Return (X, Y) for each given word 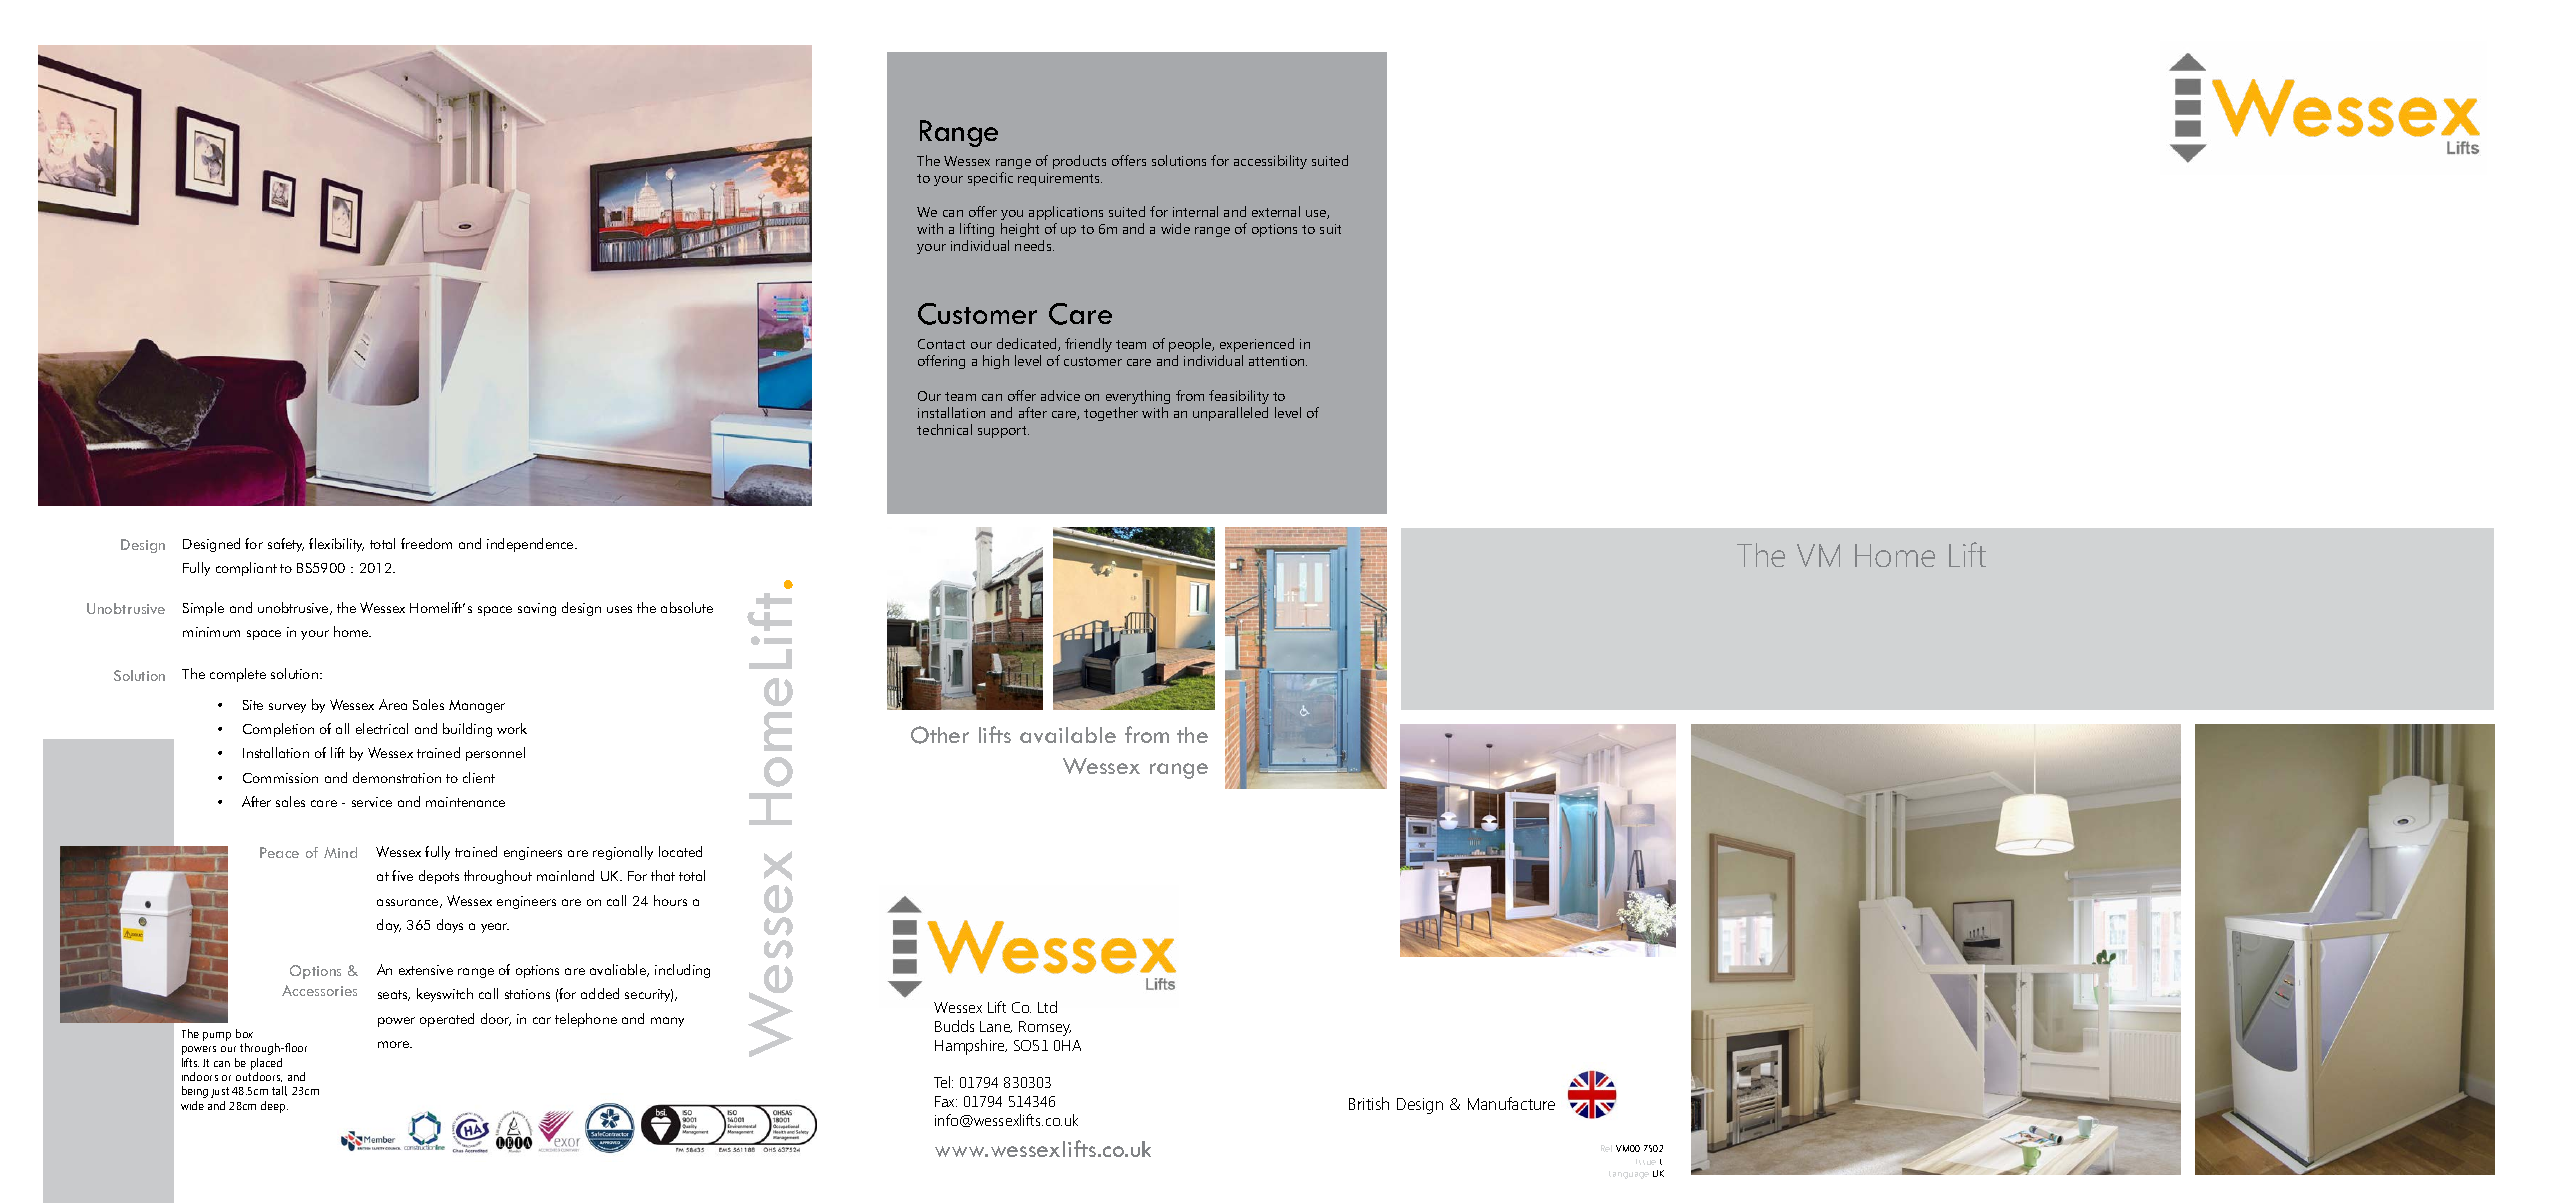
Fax (946, 1101)
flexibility (336, 545)
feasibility (1239, 397)
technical (944, 429)
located (680, 851)
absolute (687, 607)
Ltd (1047, 1007)
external (1276, 211)
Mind (340, 852)
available (1068, 735)
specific (990, 179)
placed (266, 1064)
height (1020, 230)
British (1369, 1103)
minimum (211, 632)
